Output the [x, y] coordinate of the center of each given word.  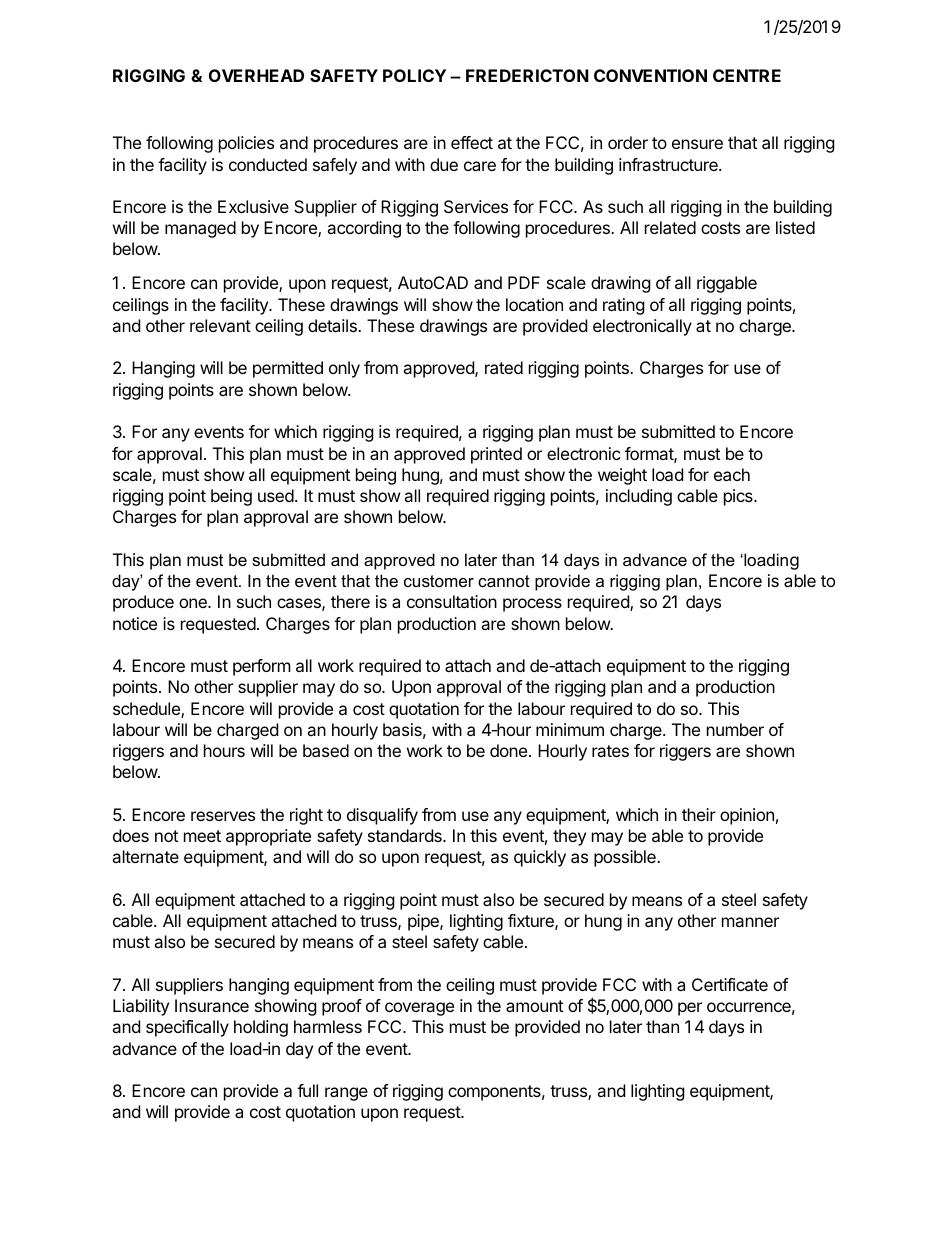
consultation [452, 601]
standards [406, 835]
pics [739, 497]
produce [143, 603]
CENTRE [747, 75]
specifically [187, 1028]
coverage [419, 1009]
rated [504, 367]
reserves [223, 816]
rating [624, 306]
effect [472, 142]
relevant [220, 325]
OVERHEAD [256, 75]
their [699, 814]
